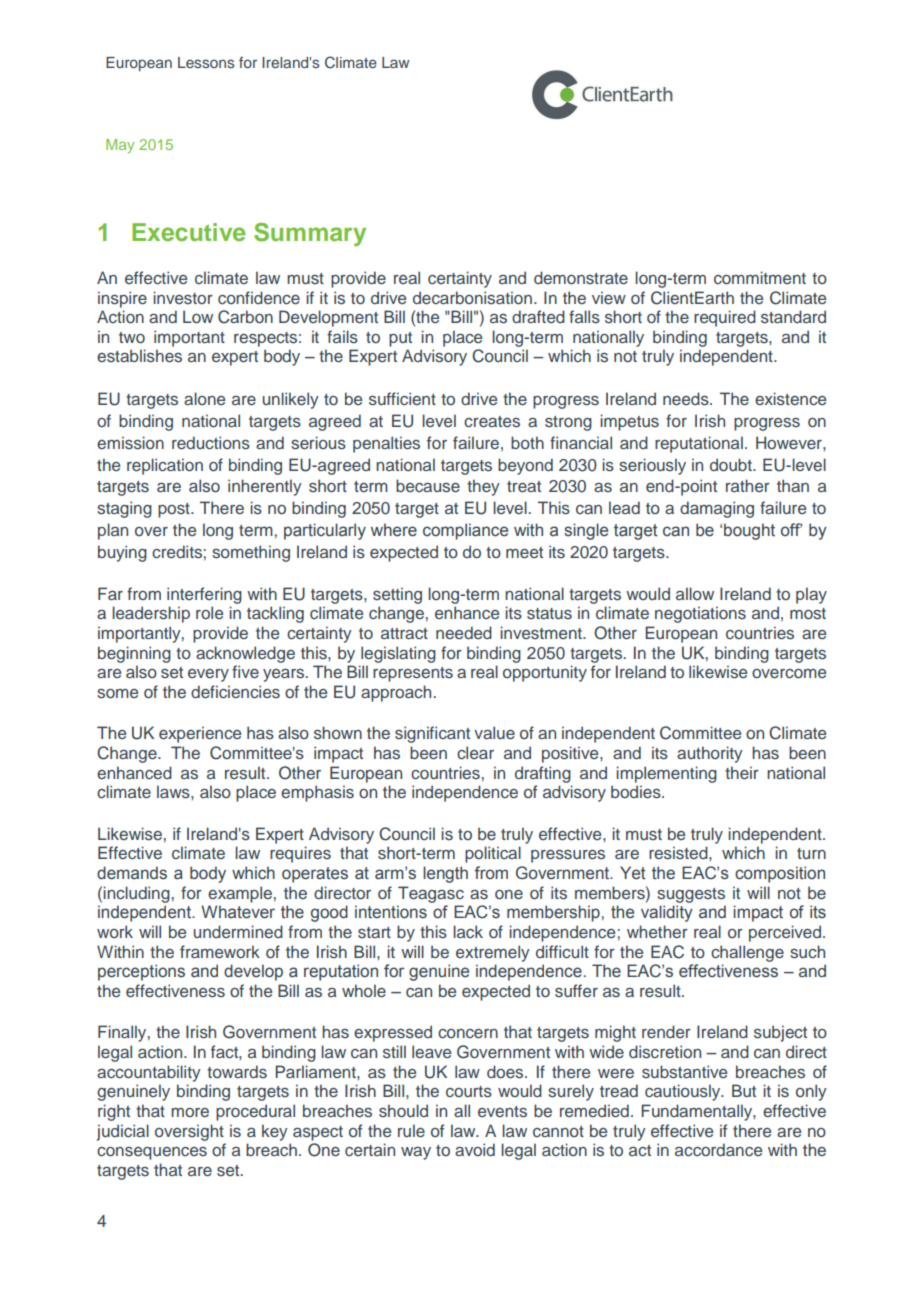  Describe the element at coordinates (190, 1112) in the screenshot. I see `more` at that location.
